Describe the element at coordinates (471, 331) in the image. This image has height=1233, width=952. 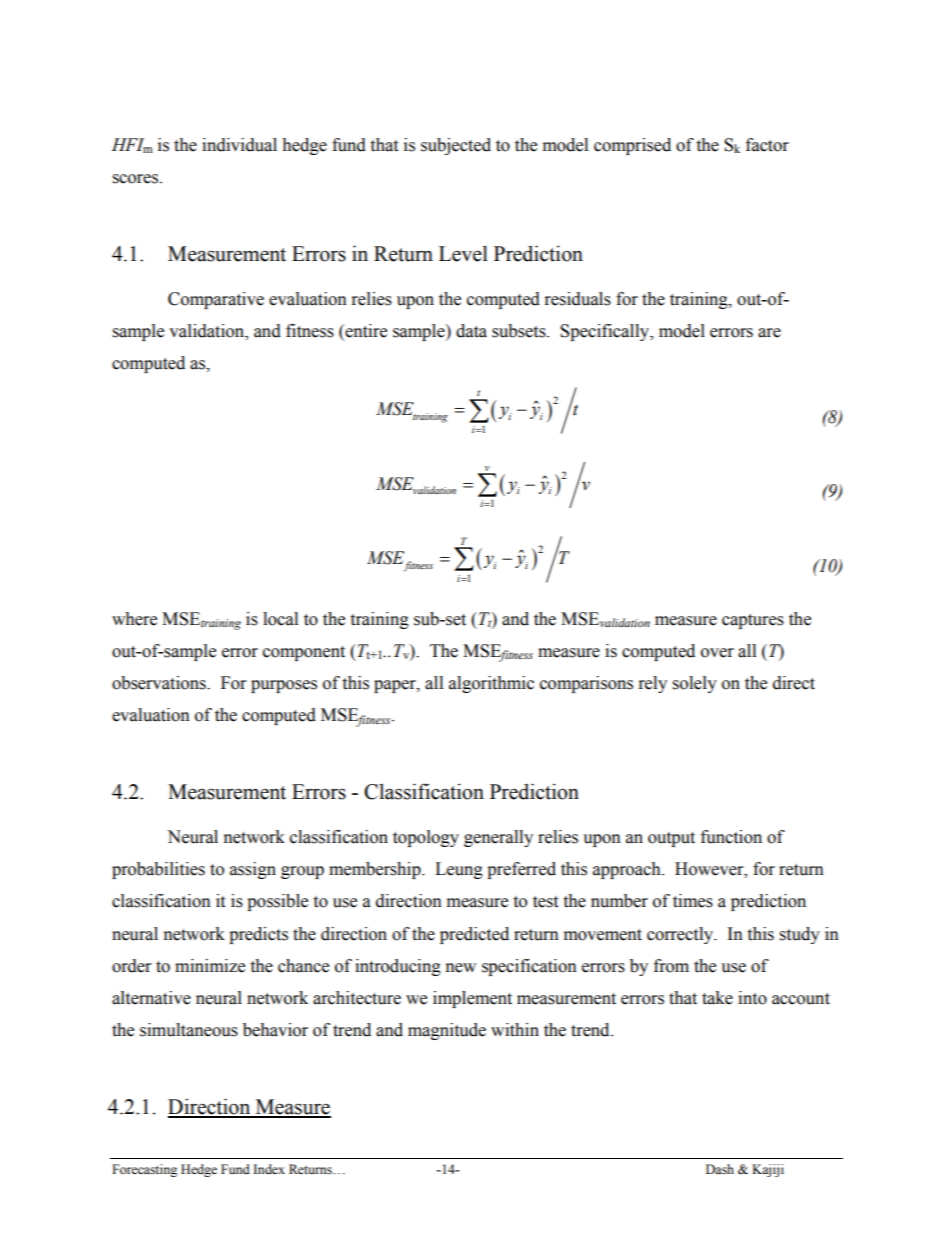
I see `data` at that location.
